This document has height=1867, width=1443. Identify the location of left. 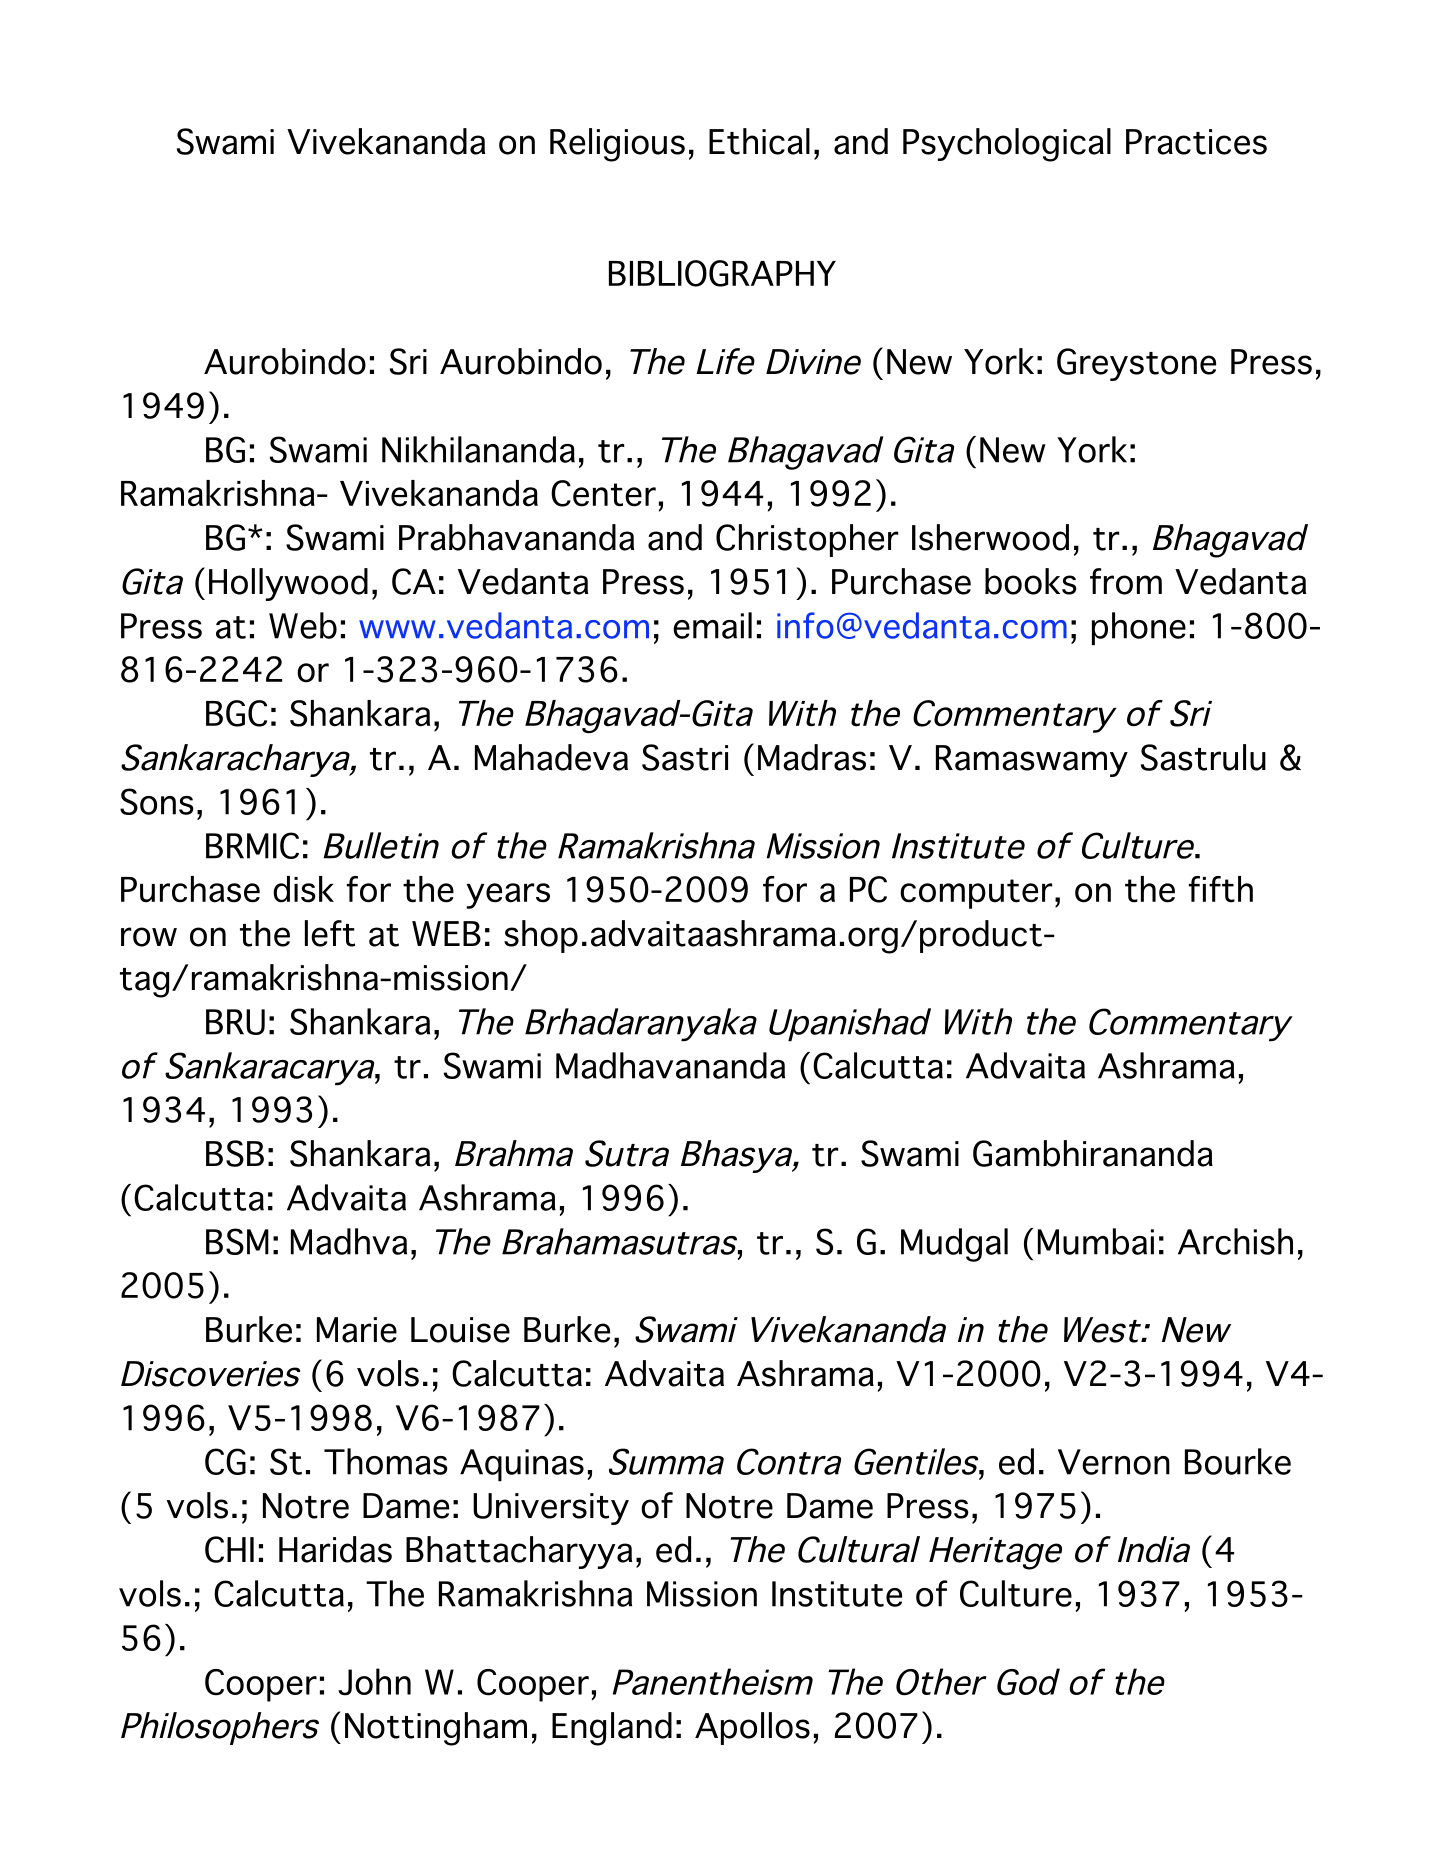
(330, 933).
